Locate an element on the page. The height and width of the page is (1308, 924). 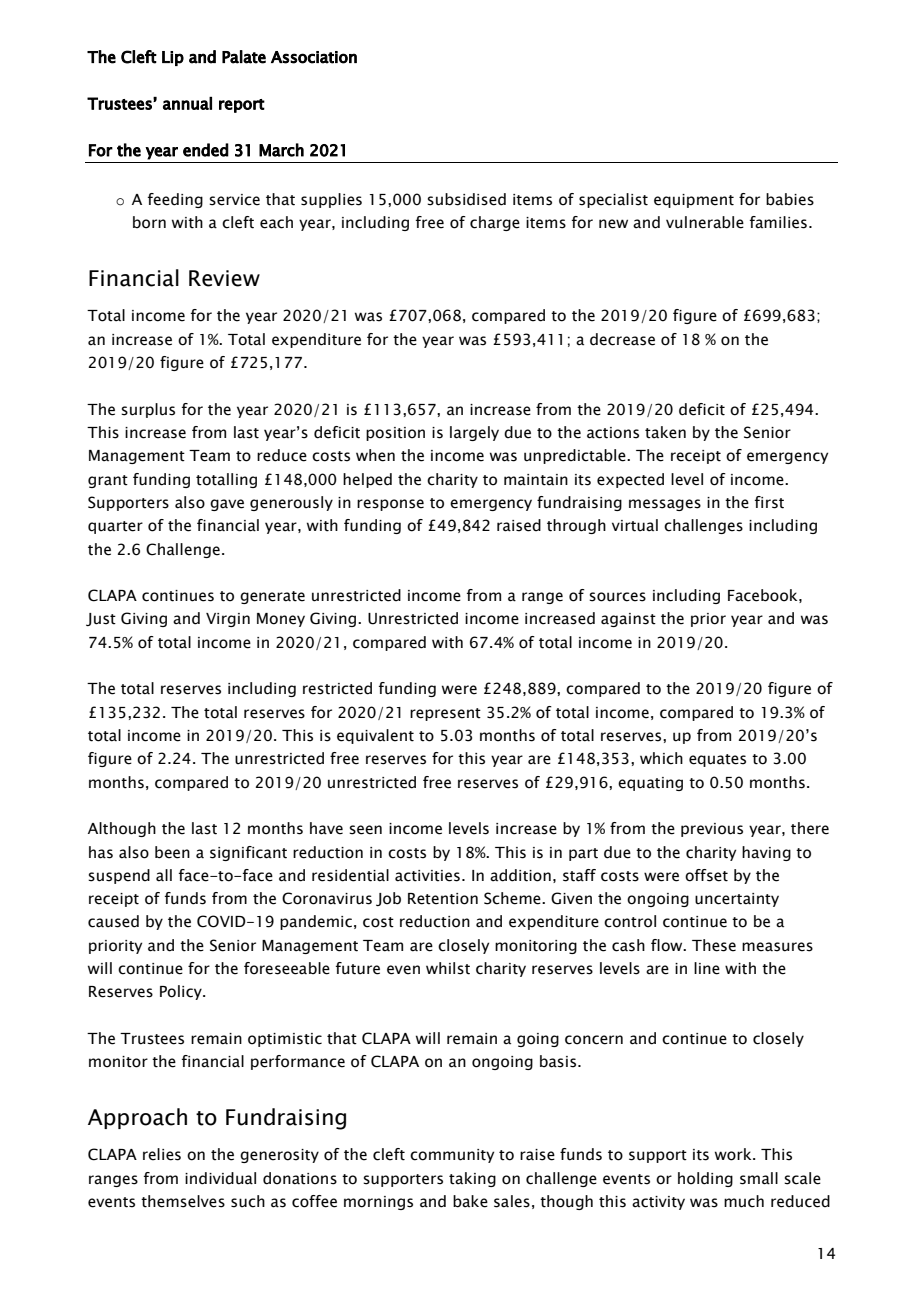
subsidised is located at coordinates (466, 199).
